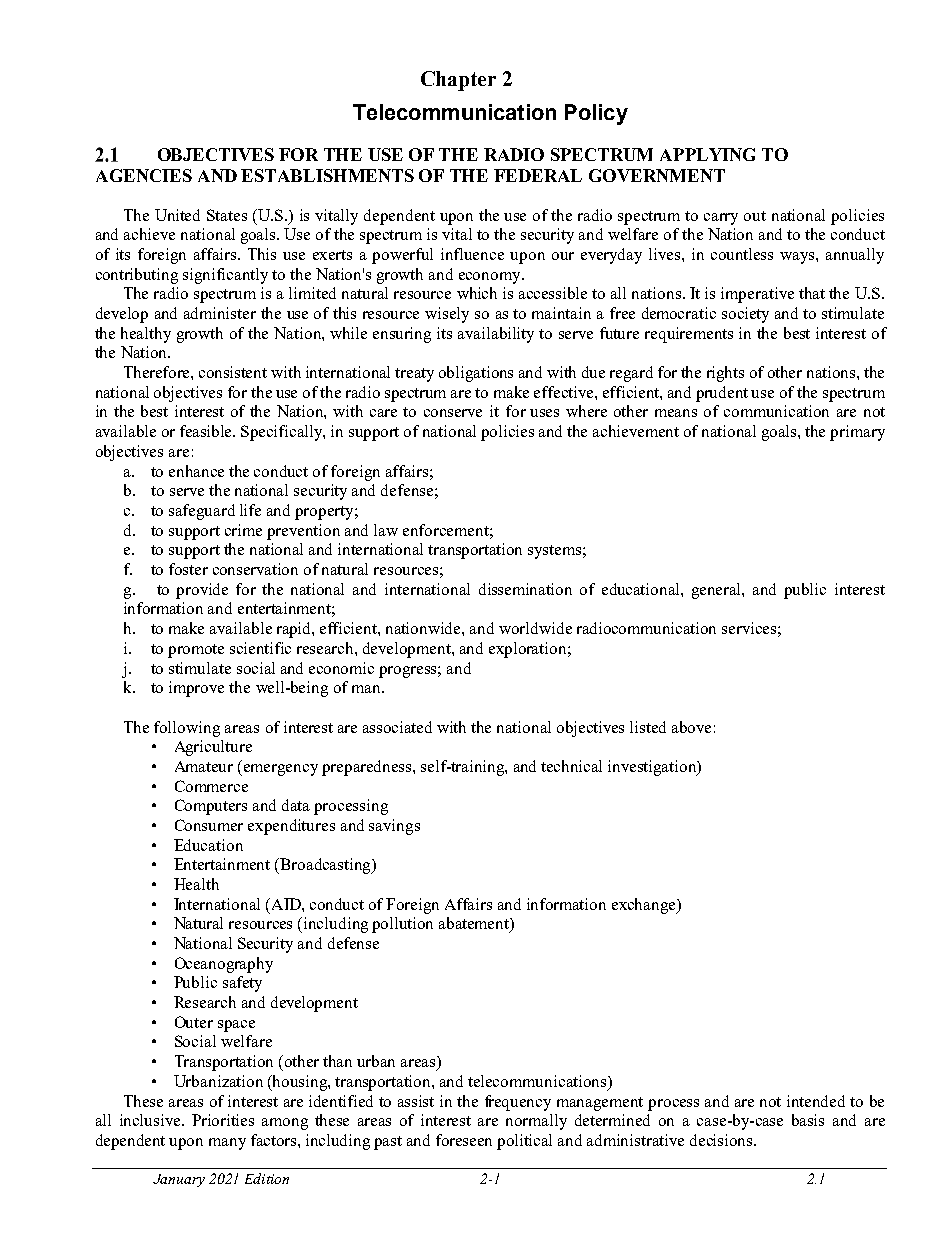 This page has width=952, height=1233. Describe the element at coordinates (196, 651) in the page. I see `promote` at that location.
